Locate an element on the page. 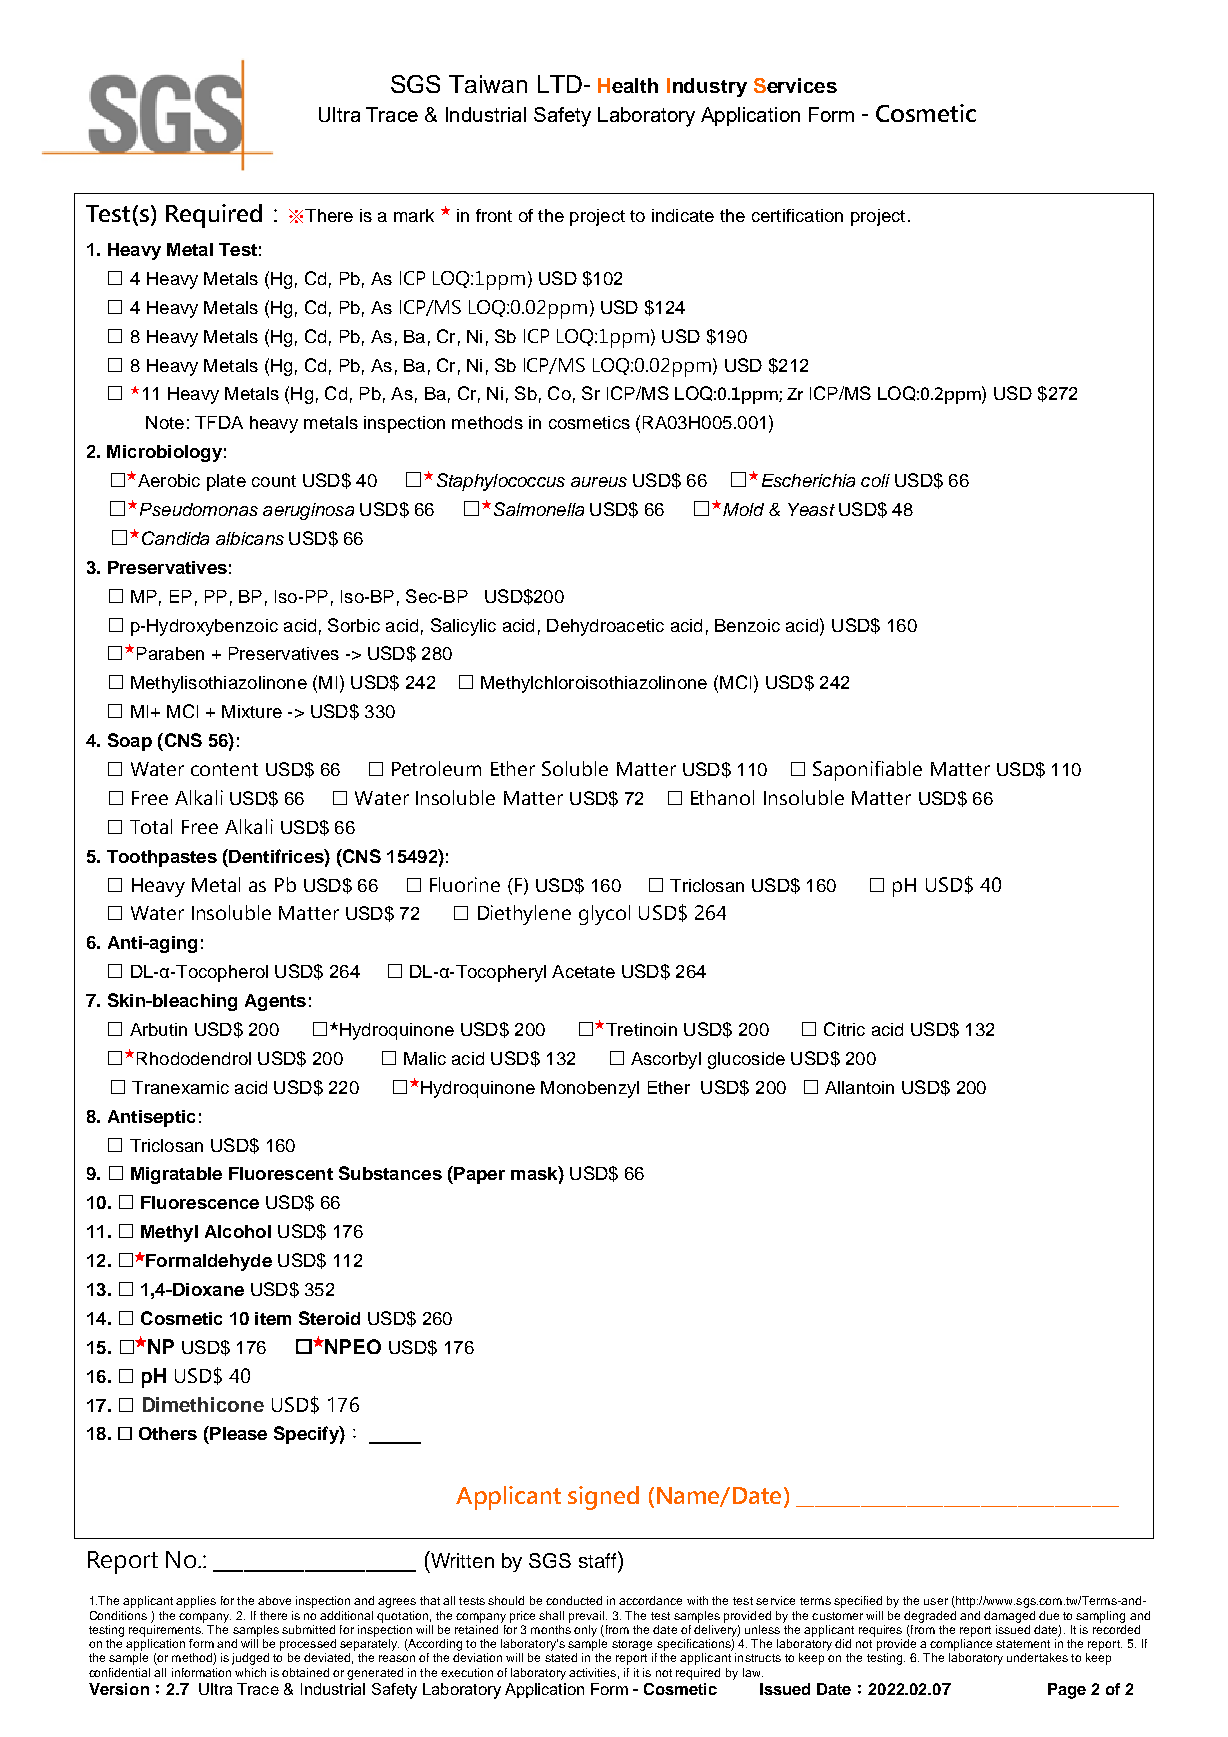 This image has height=1737, width=1228. Mixture is located at coordinates (252, 711).
